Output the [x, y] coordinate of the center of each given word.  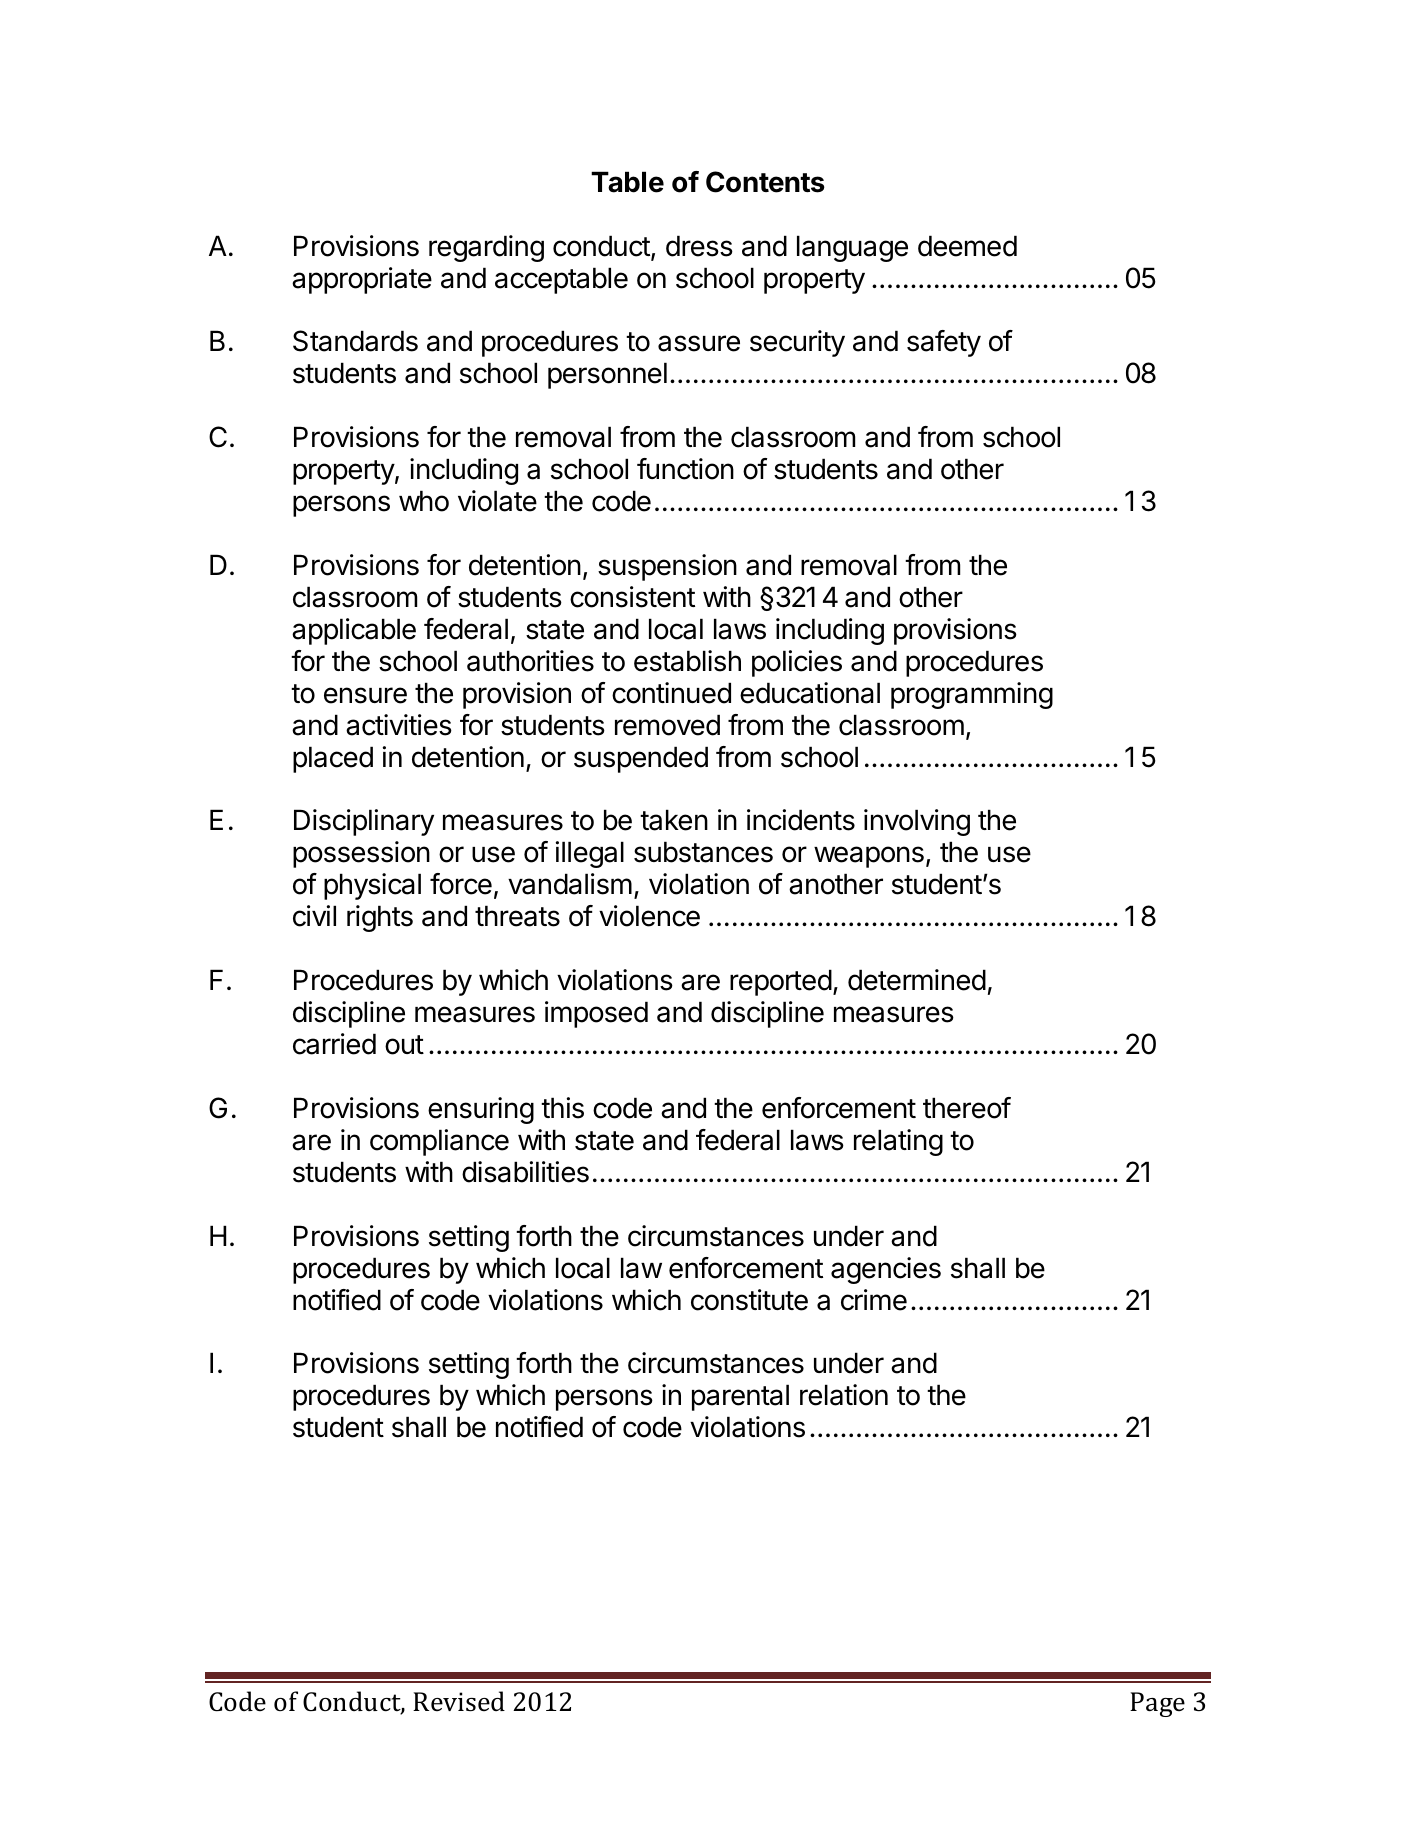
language [852, 248]
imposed [596, 1014]
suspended [641, 759]
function [685, 469]
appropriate [362, 280]
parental [740, 1397]
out [404, 1045]
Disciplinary [364, 822]
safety [944, 343]
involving [917, 822]
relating [898, 1142]
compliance [439, 1142]
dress [699, 246]
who [424, 501]
